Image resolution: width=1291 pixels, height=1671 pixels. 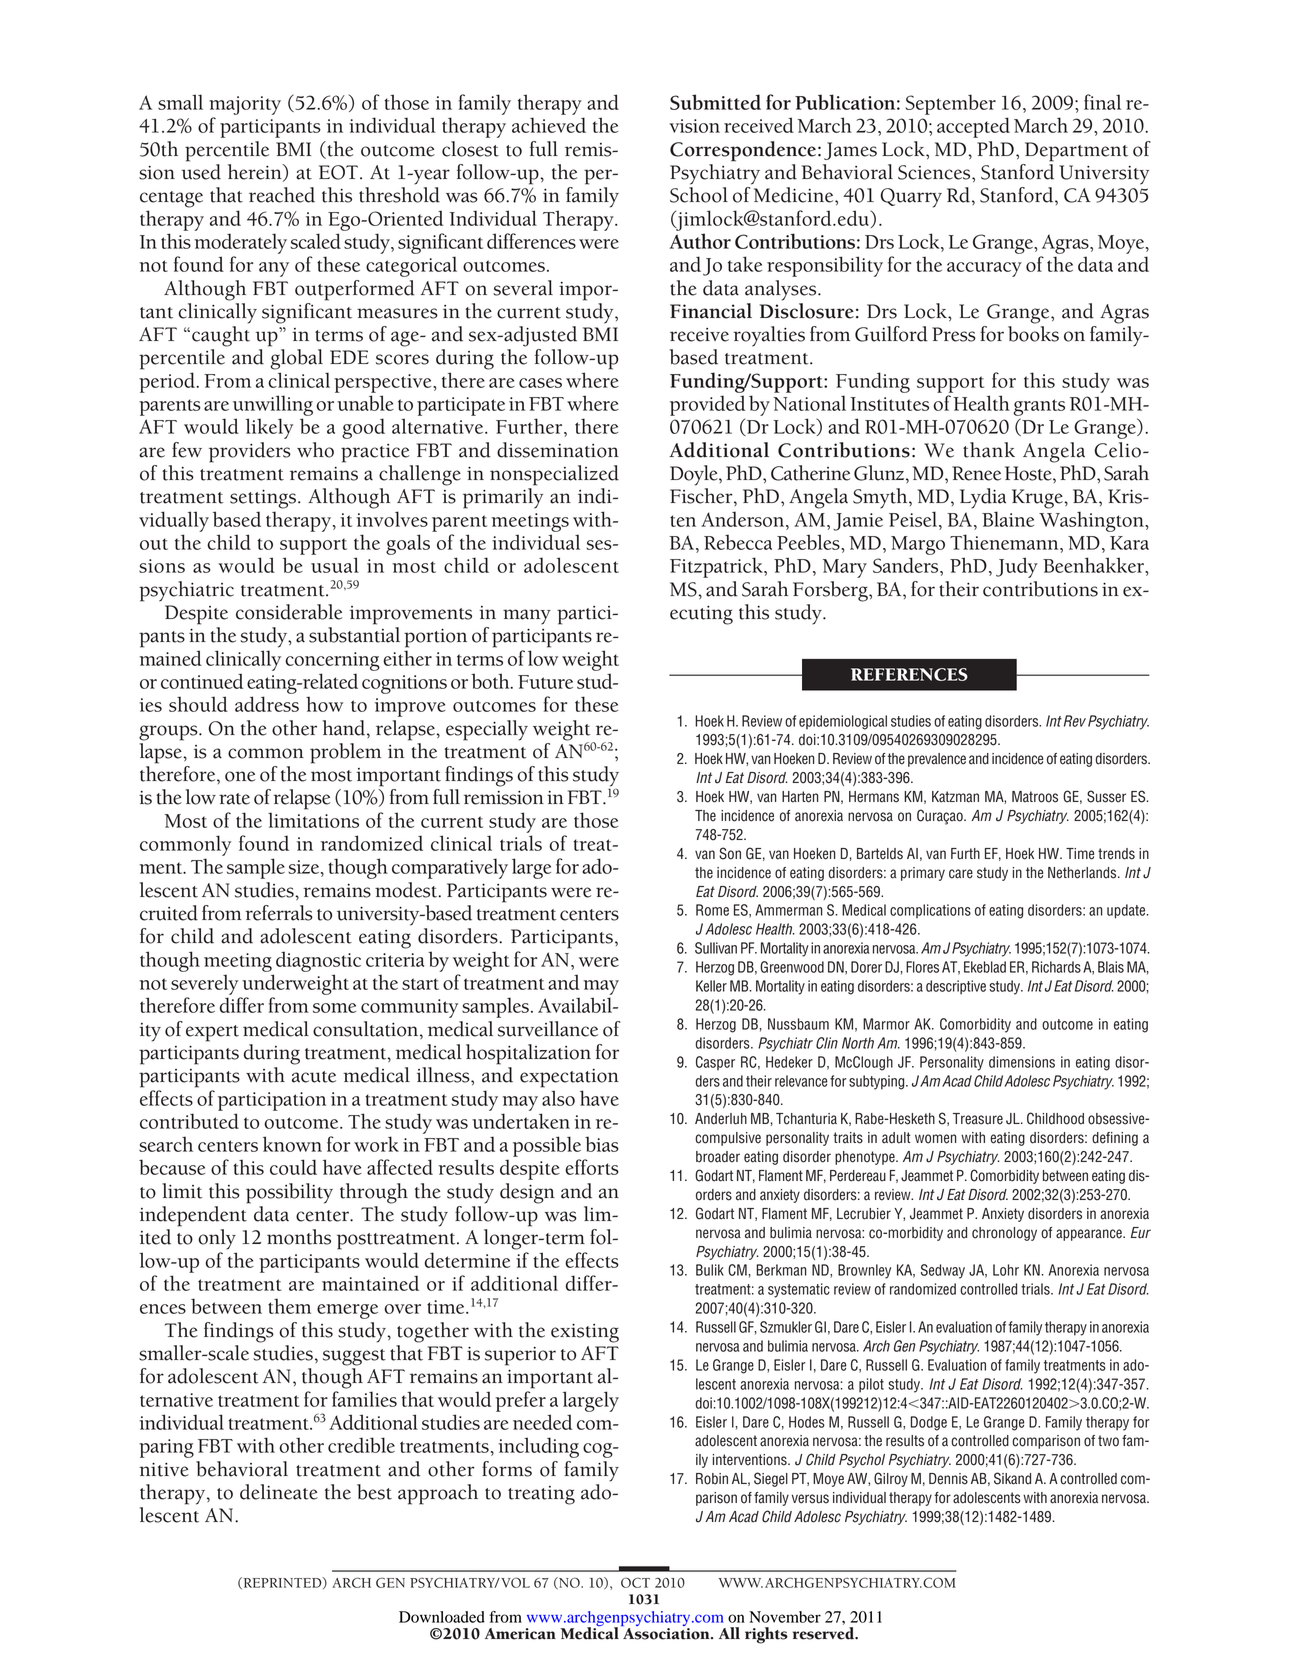 I want to click on delineate, so click(x=279, y=1492).
